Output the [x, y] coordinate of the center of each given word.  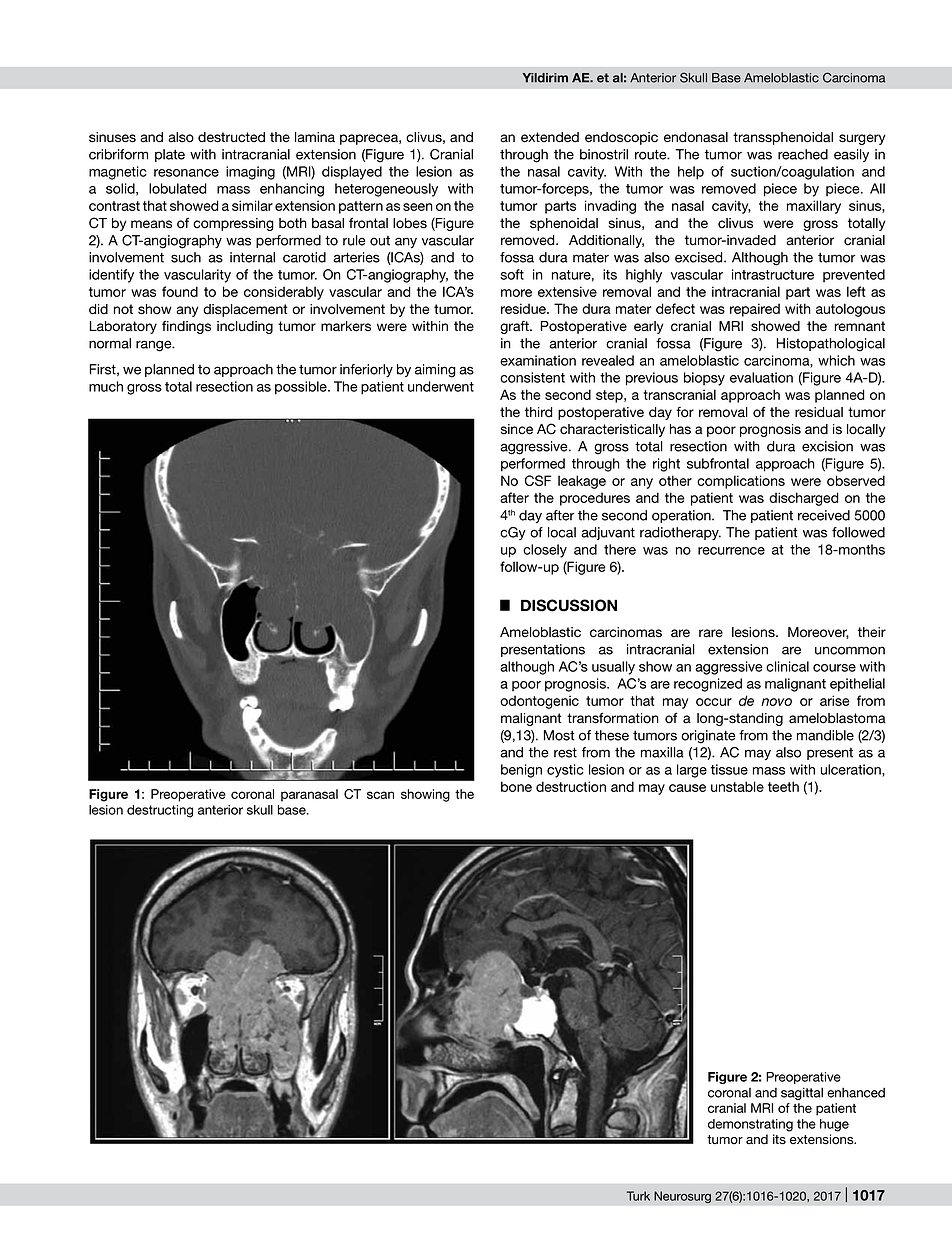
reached [803, 154]
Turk [638, 1196]
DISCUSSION [569, 605]
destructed [231, 137]
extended [550, 137]
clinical [787, 666]
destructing [160, 811]
